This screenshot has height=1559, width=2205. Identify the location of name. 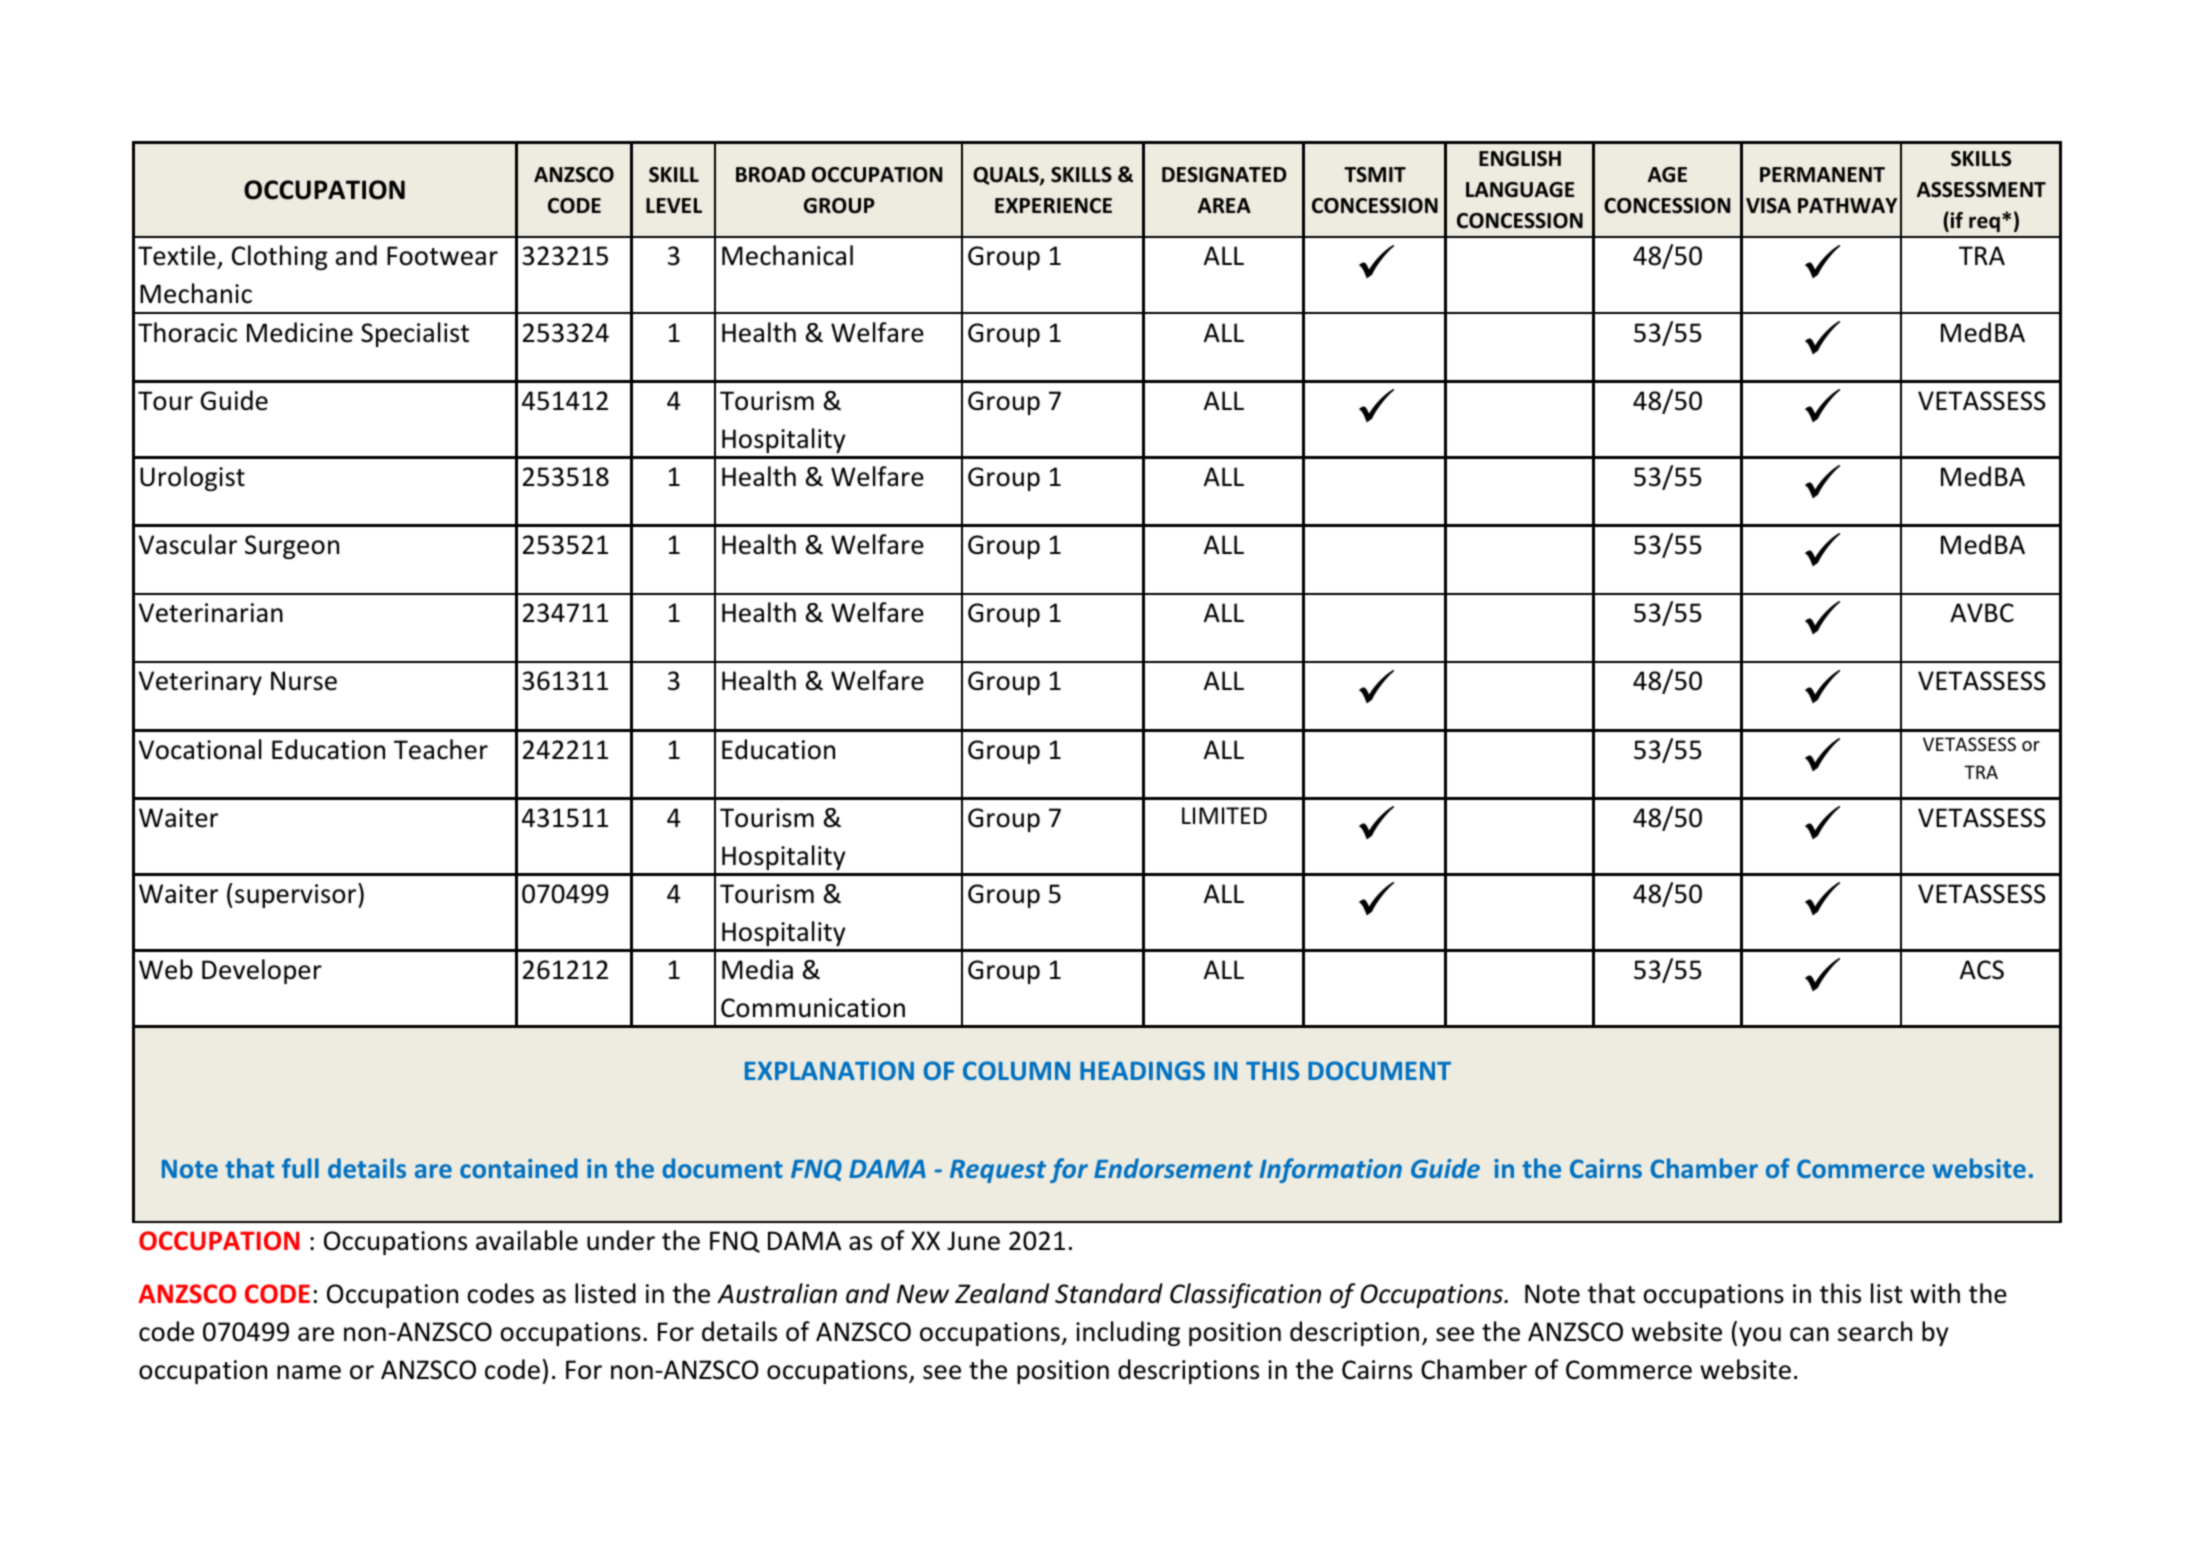
(309, 1372).
